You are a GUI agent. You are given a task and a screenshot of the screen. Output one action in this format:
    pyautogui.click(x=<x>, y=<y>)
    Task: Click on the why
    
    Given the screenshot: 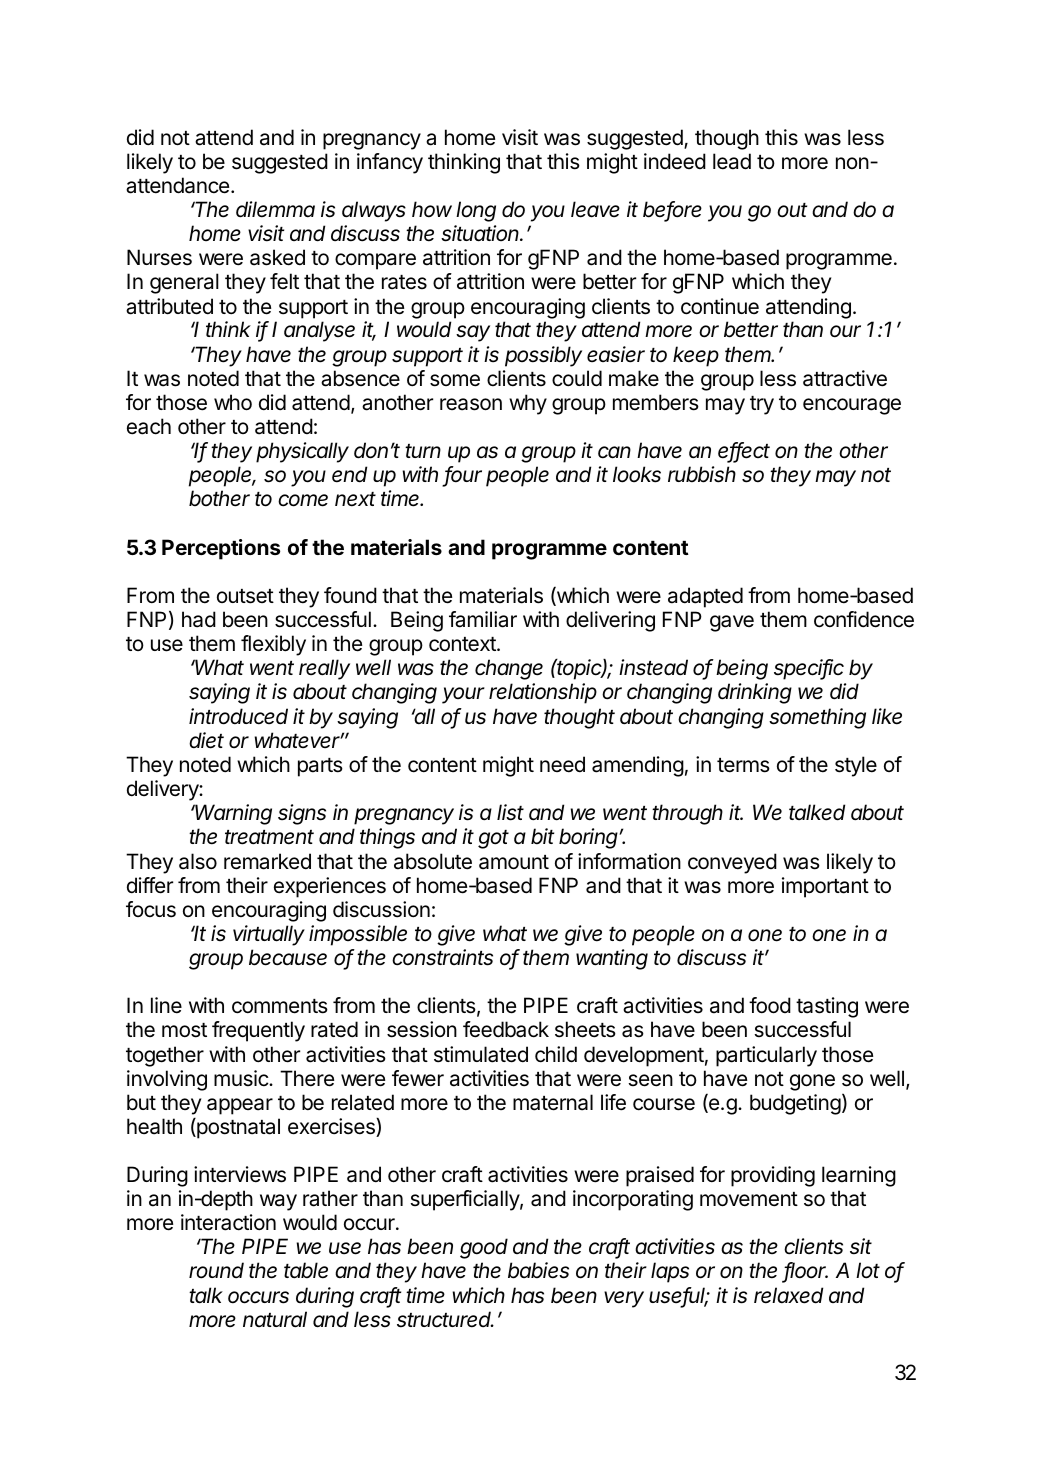 What is the action you would take?
    pyautogui.click(x=528, y=404)
